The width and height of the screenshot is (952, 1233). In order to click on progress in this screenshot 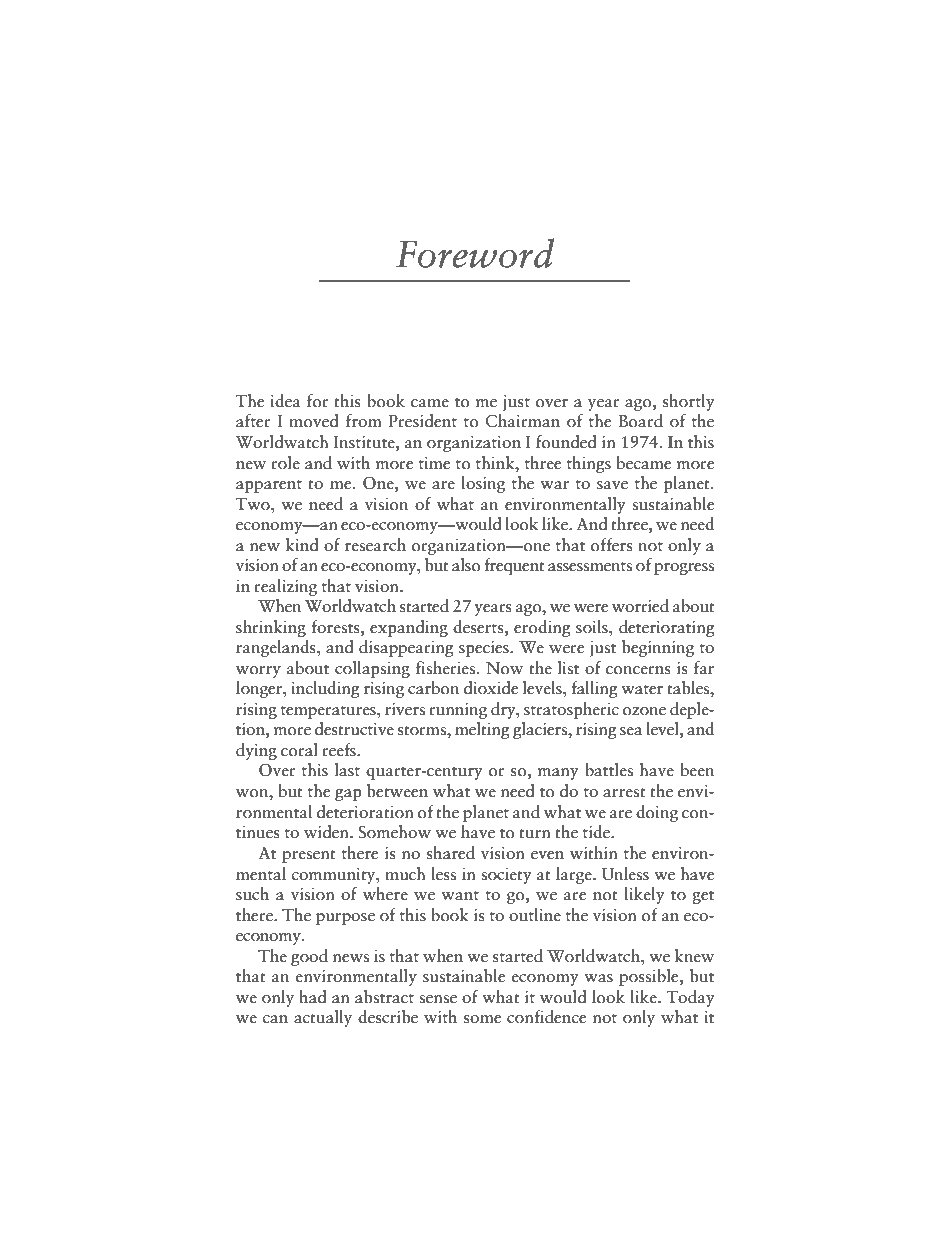, I will do `click(684, 569)`.
